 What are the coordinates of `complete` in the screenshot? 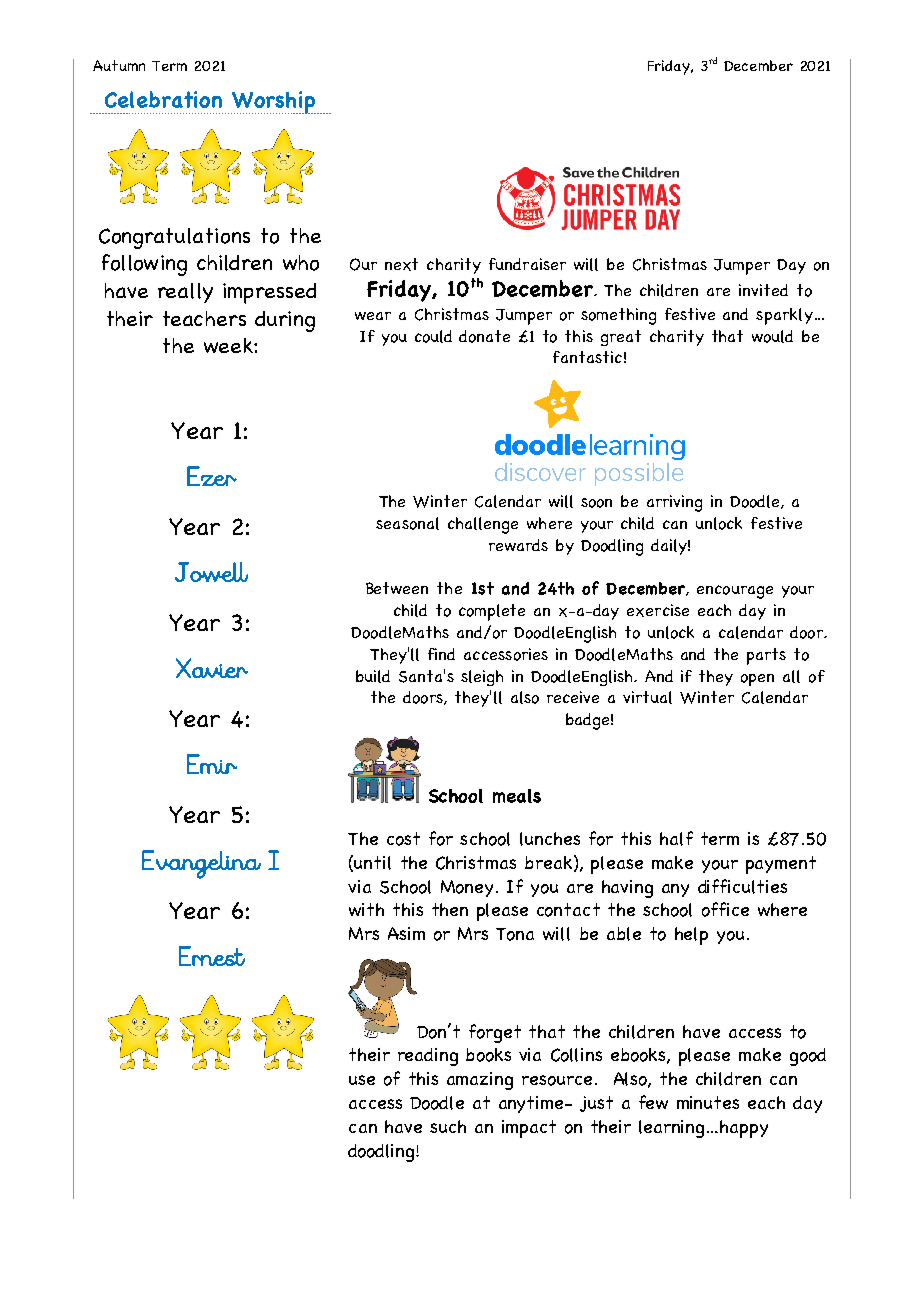 It's located at (492, 612).
